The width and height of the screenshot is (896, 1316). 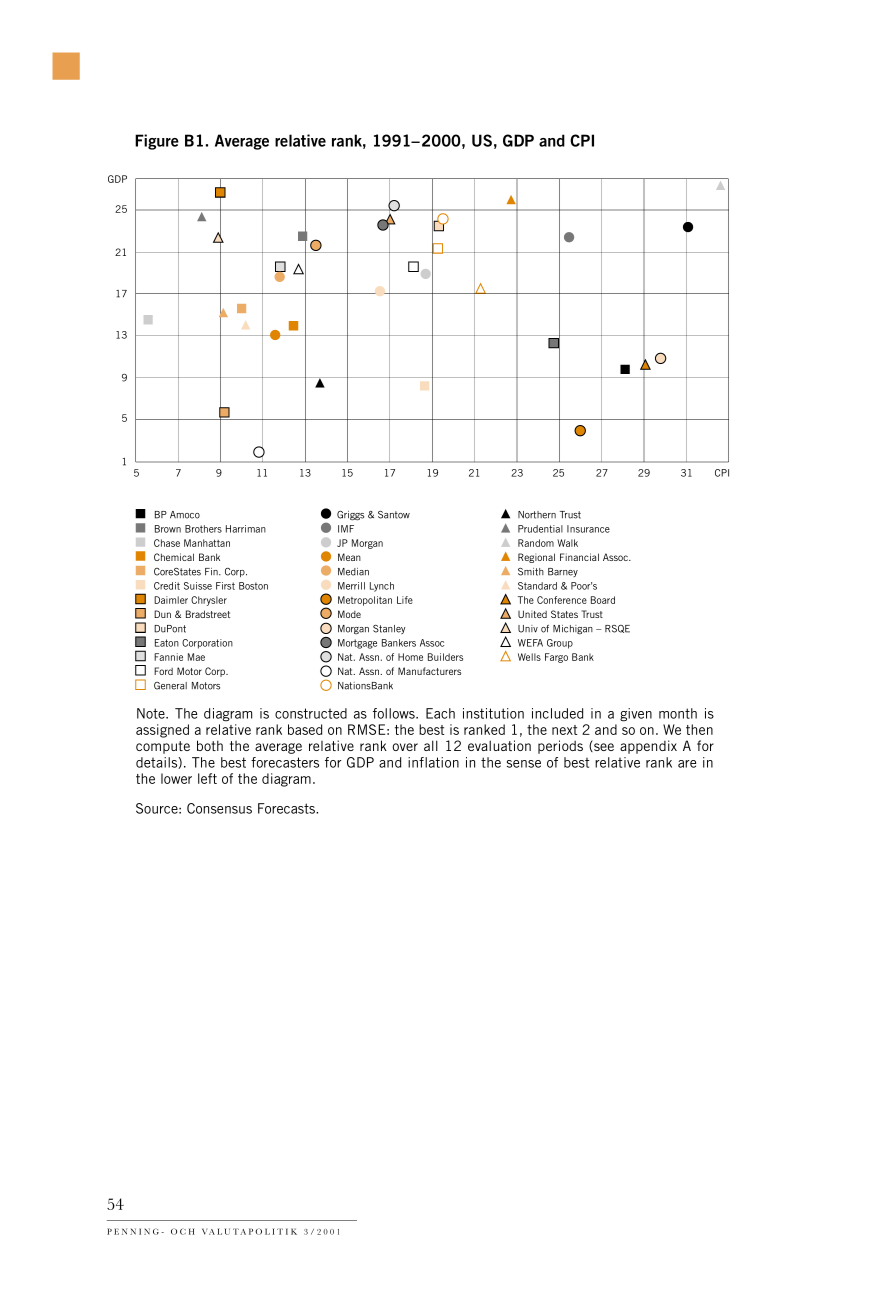 I want to click on Insurance, so click(x=588, y=529).
